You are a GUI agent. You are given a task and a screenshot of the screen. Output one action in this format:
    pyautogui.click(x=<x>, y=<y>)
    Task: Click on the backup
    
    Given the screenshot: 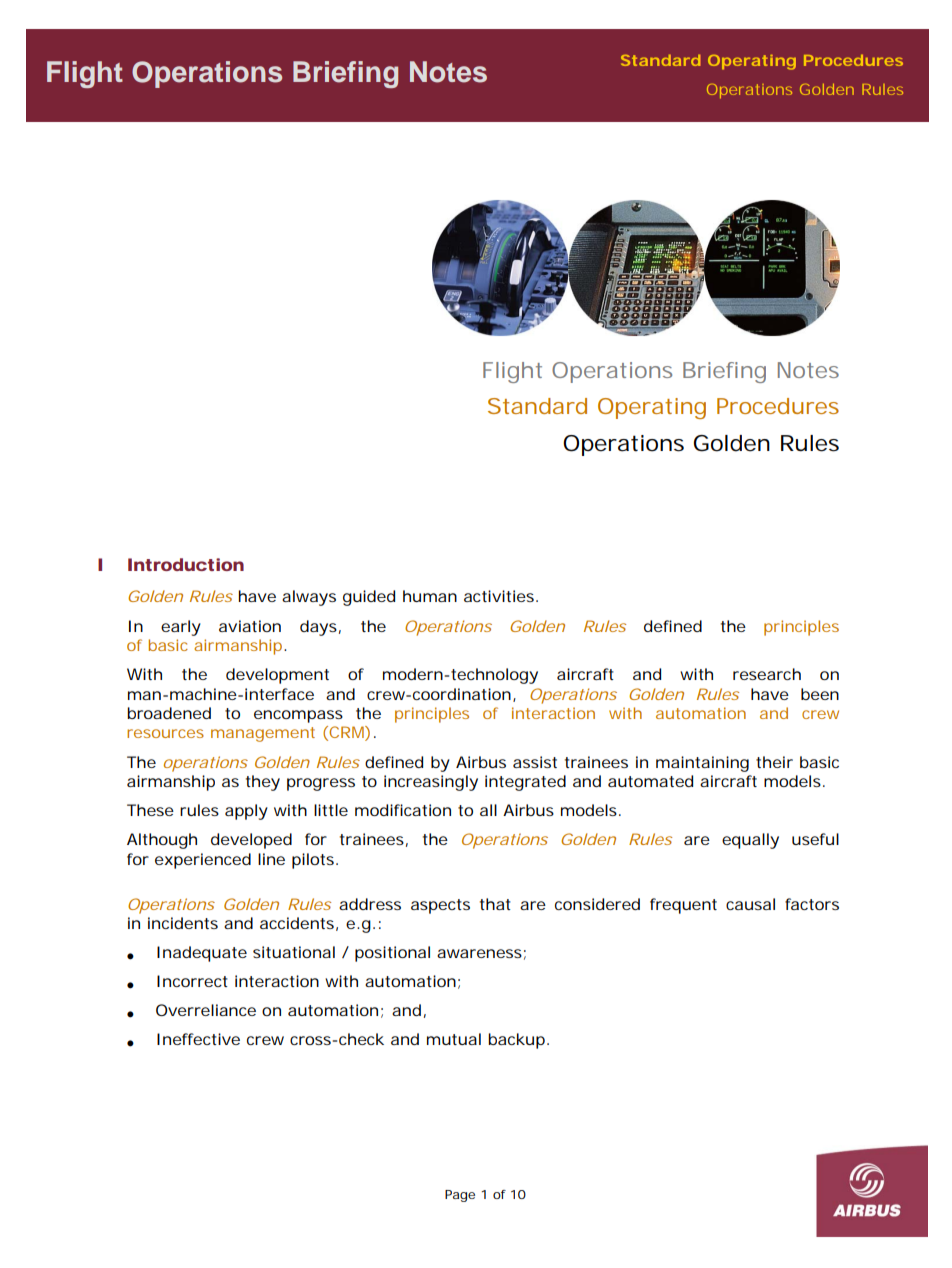 What is the action you would take?
    pyautogui.click(x=516, y=1041)
